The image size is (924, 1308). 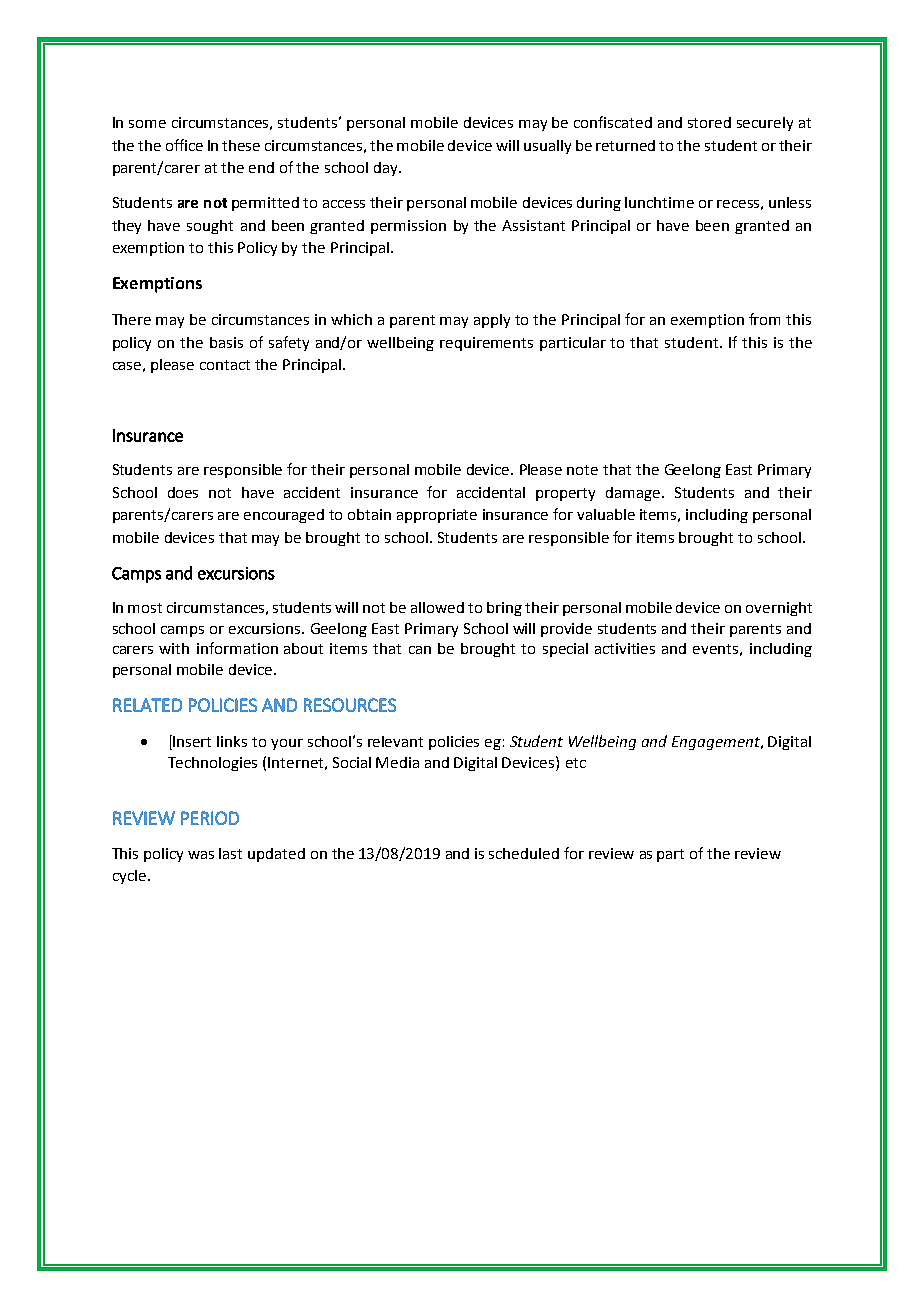 What do you see at coordinates (387, 169) in the image?
I see `day` at bounding box center [387, 169].
